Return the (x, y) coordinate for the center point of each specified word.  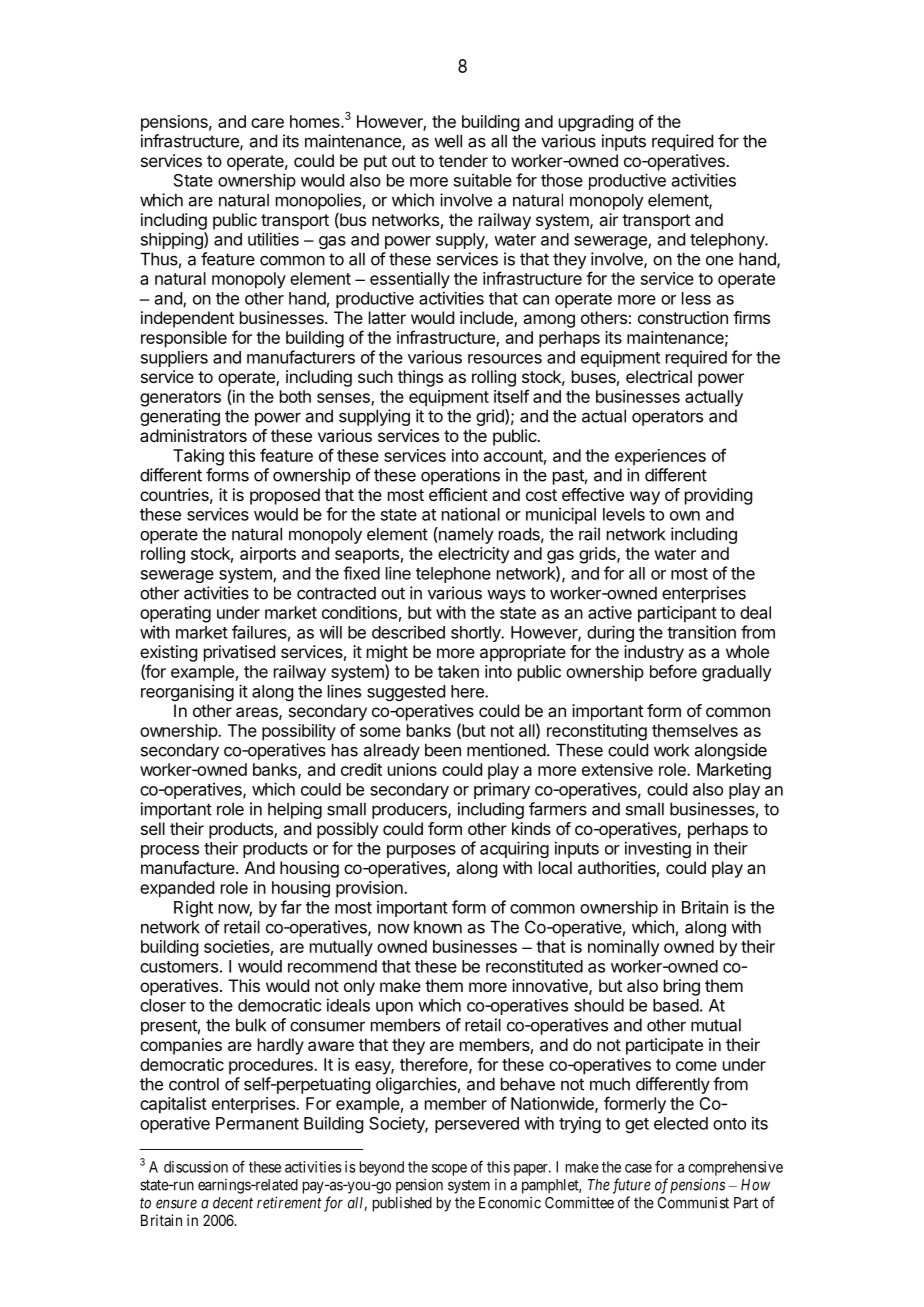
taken (458, 671)
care (267, 123)
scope (449, 1170)
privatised (239, 653)
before (673, 671)
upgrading (596, 123)
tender (463, 160)
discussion (196, 1167)
